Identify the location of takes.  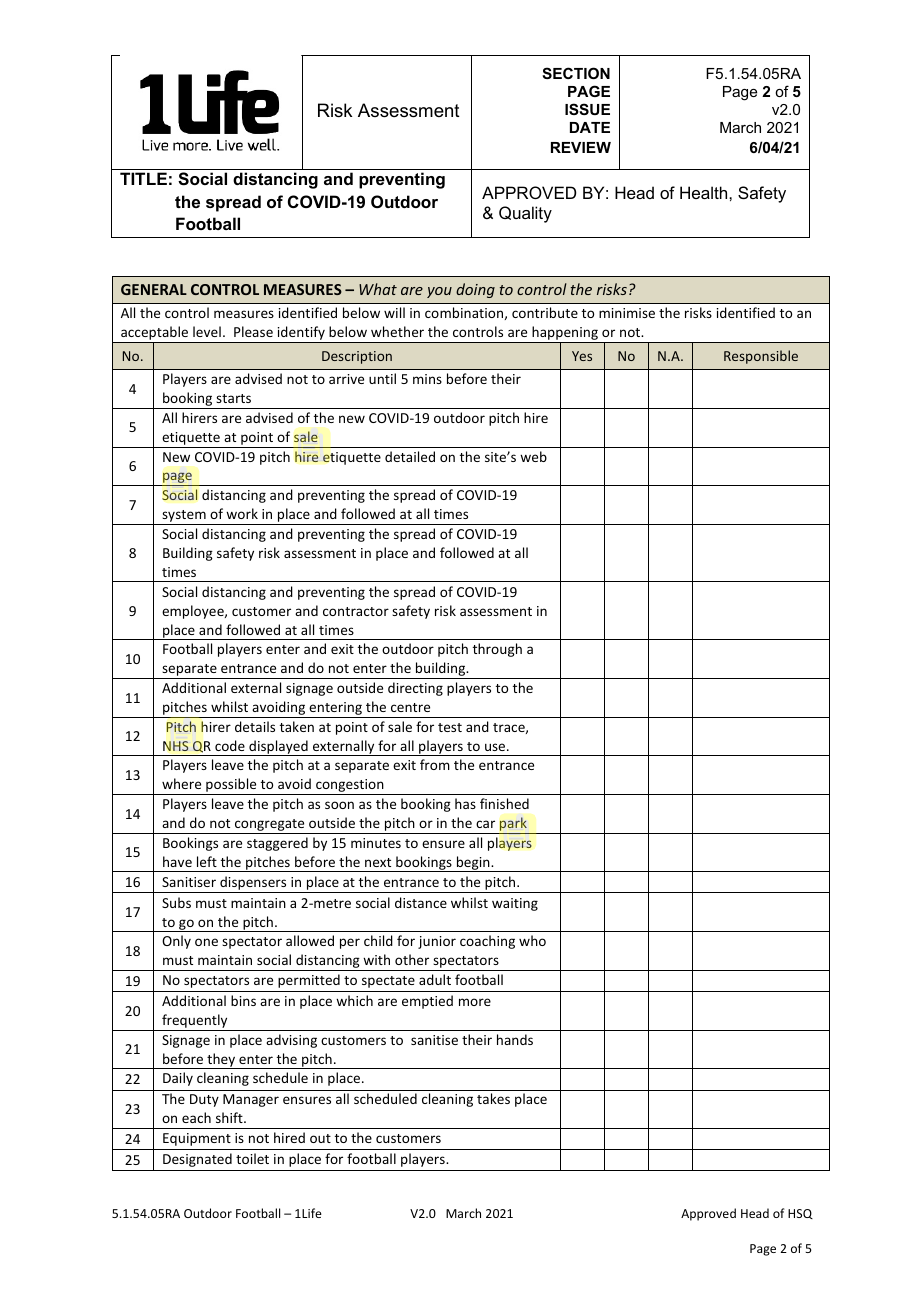
(493, 1098).
